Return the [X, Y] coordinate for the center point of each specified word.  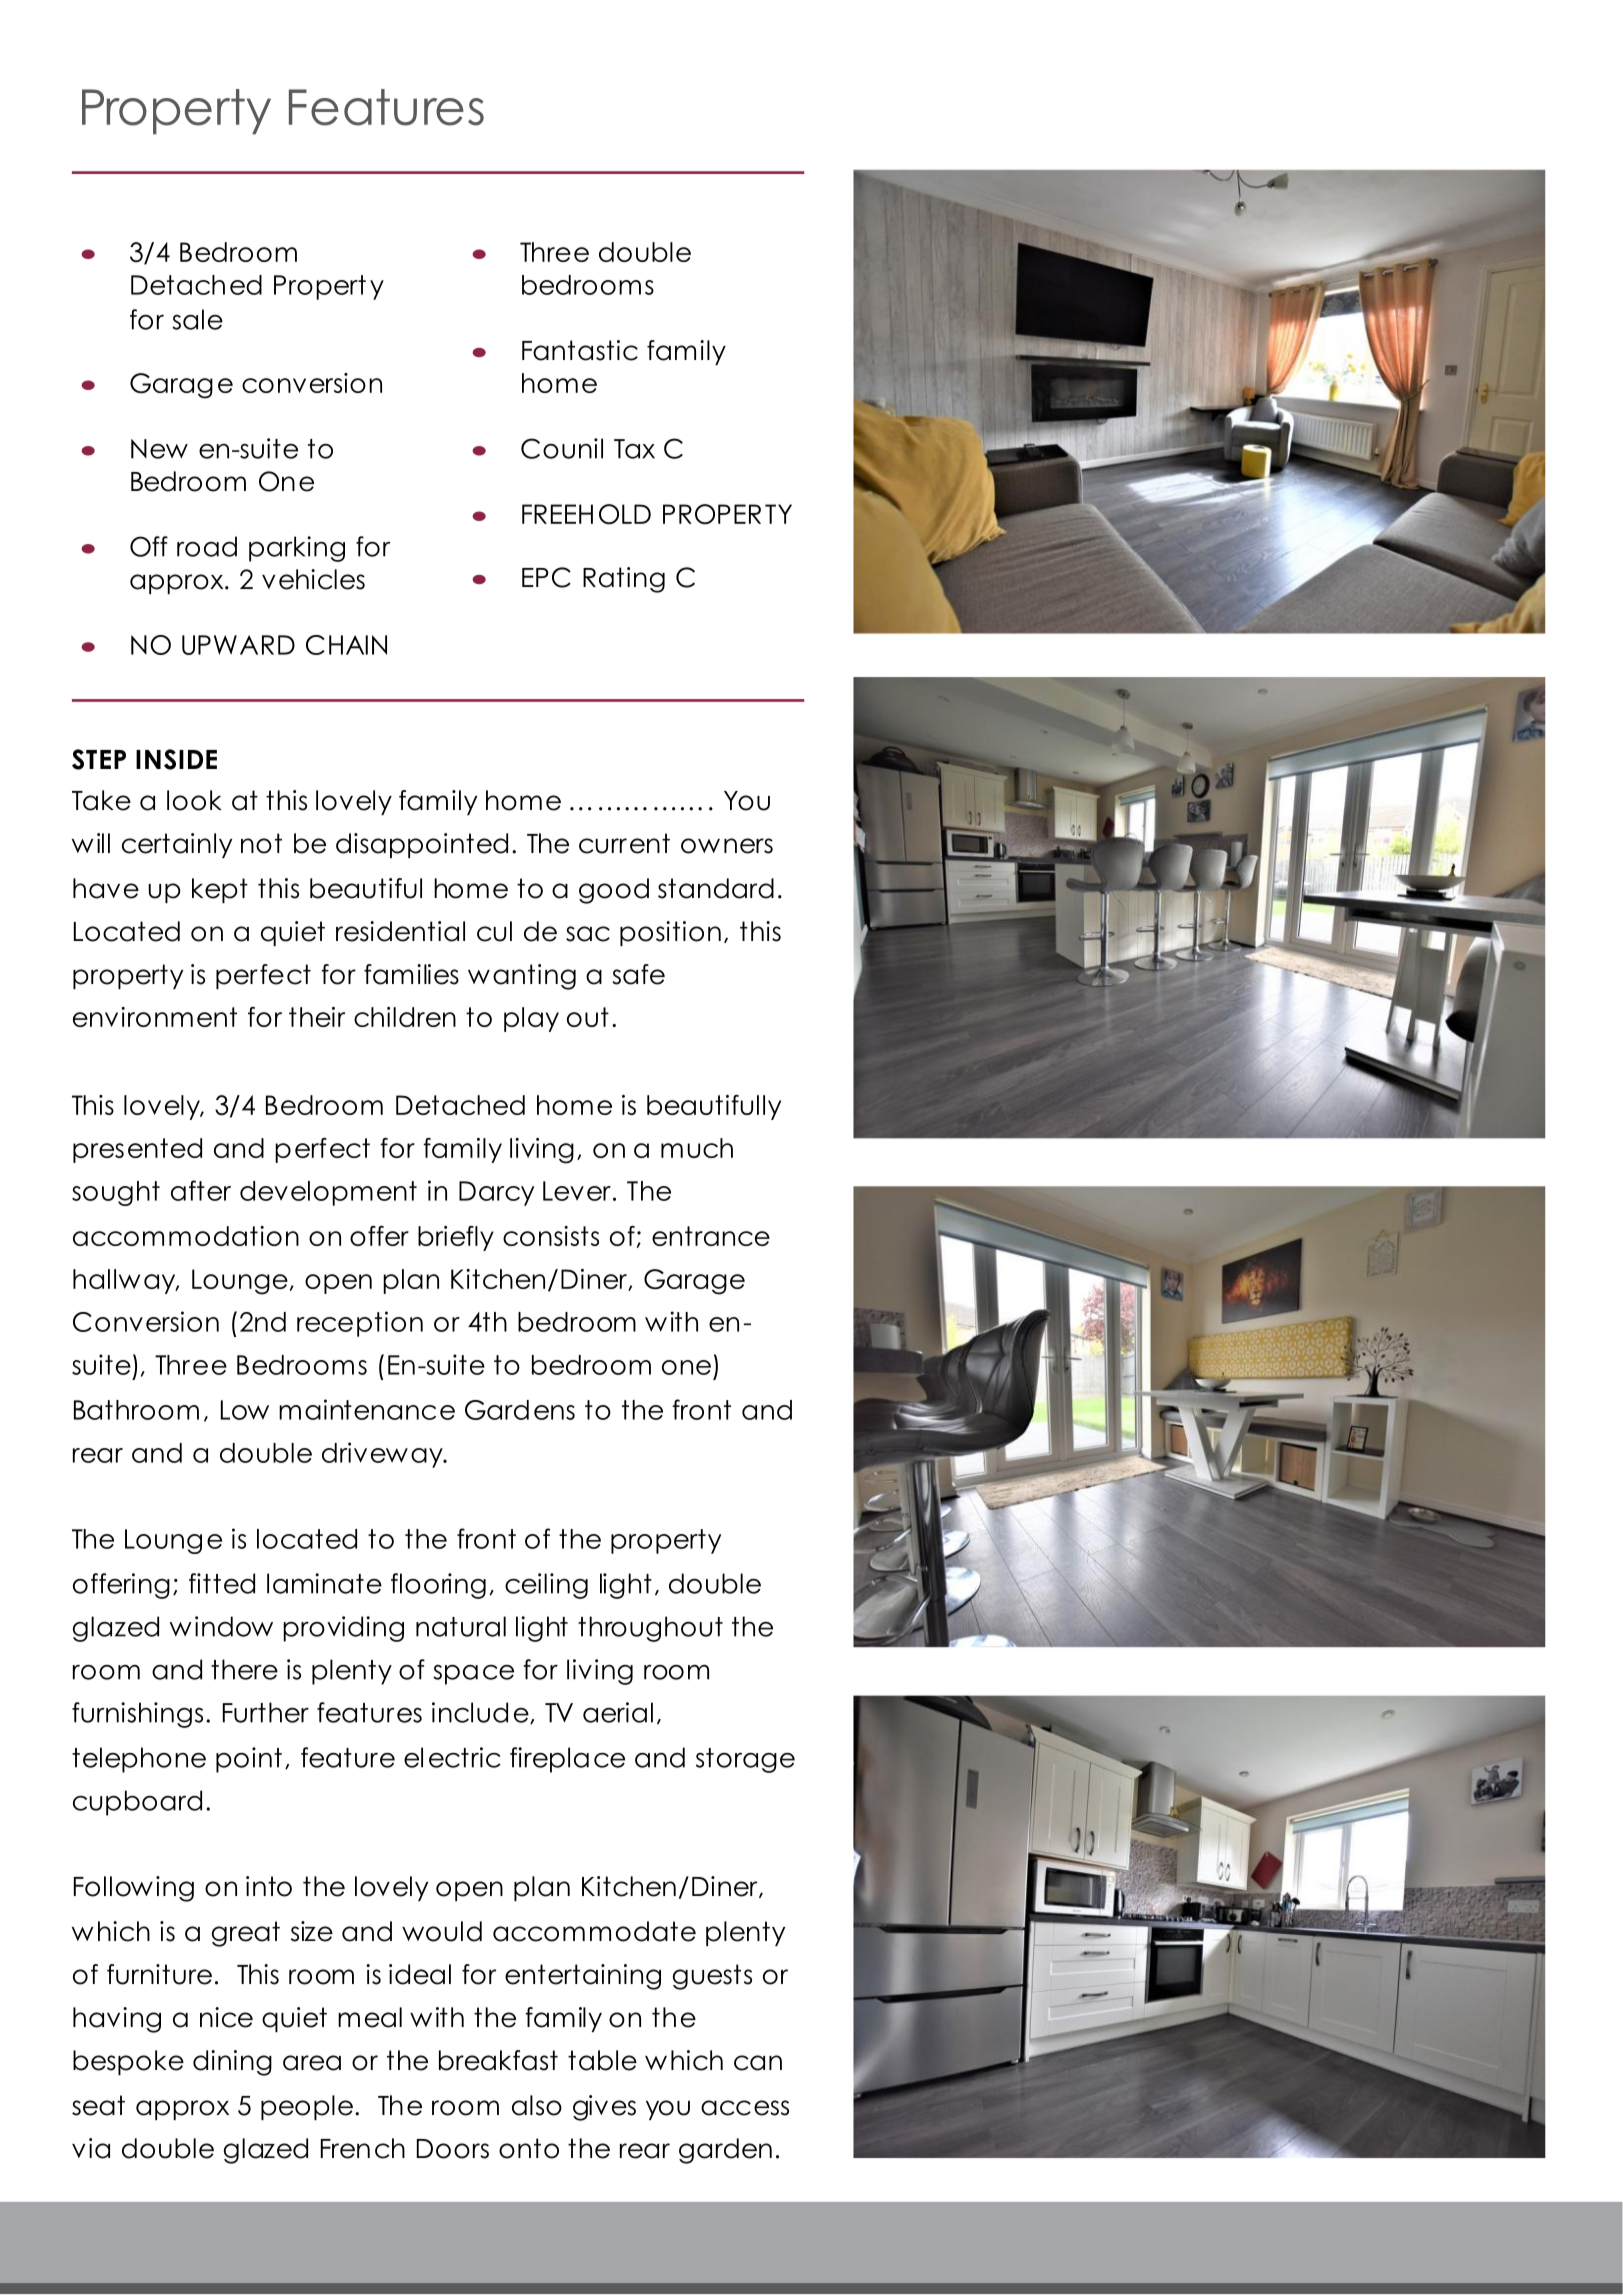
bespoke [128, 2062]
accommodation [186, 1236]
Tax [634, 449]
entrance [711, 1236]
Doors [453, 2149]
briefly [456, 1238]
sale [197, 319]
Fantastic [580, 350]
